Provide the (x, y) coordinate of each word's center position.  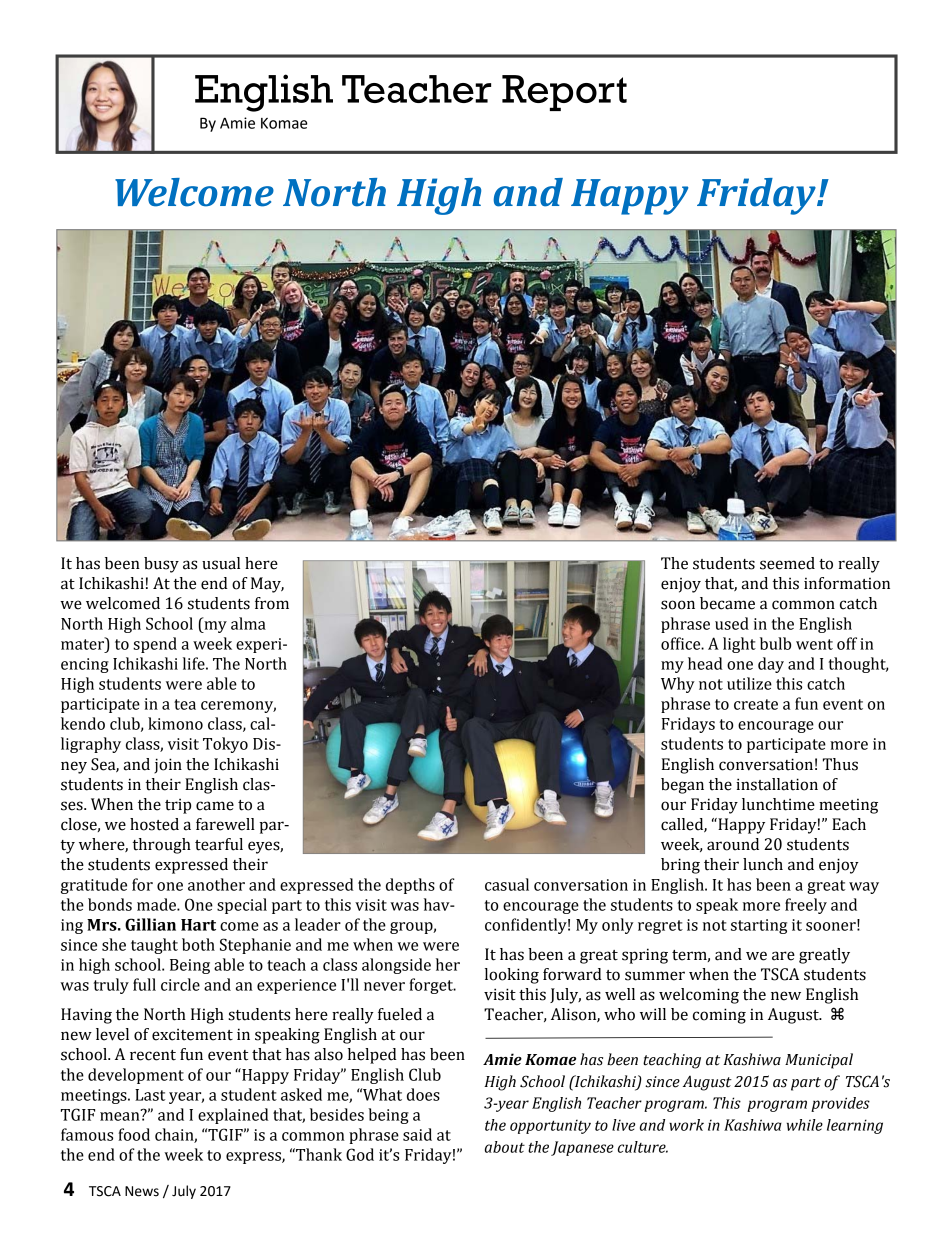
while (805, 1125)
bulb (775, 643)
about (505, 1147)
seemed (787, 563)
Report (564, 93)
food (134, 1134)
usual (221, 563)
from (272, 603)
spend (155, 645)
